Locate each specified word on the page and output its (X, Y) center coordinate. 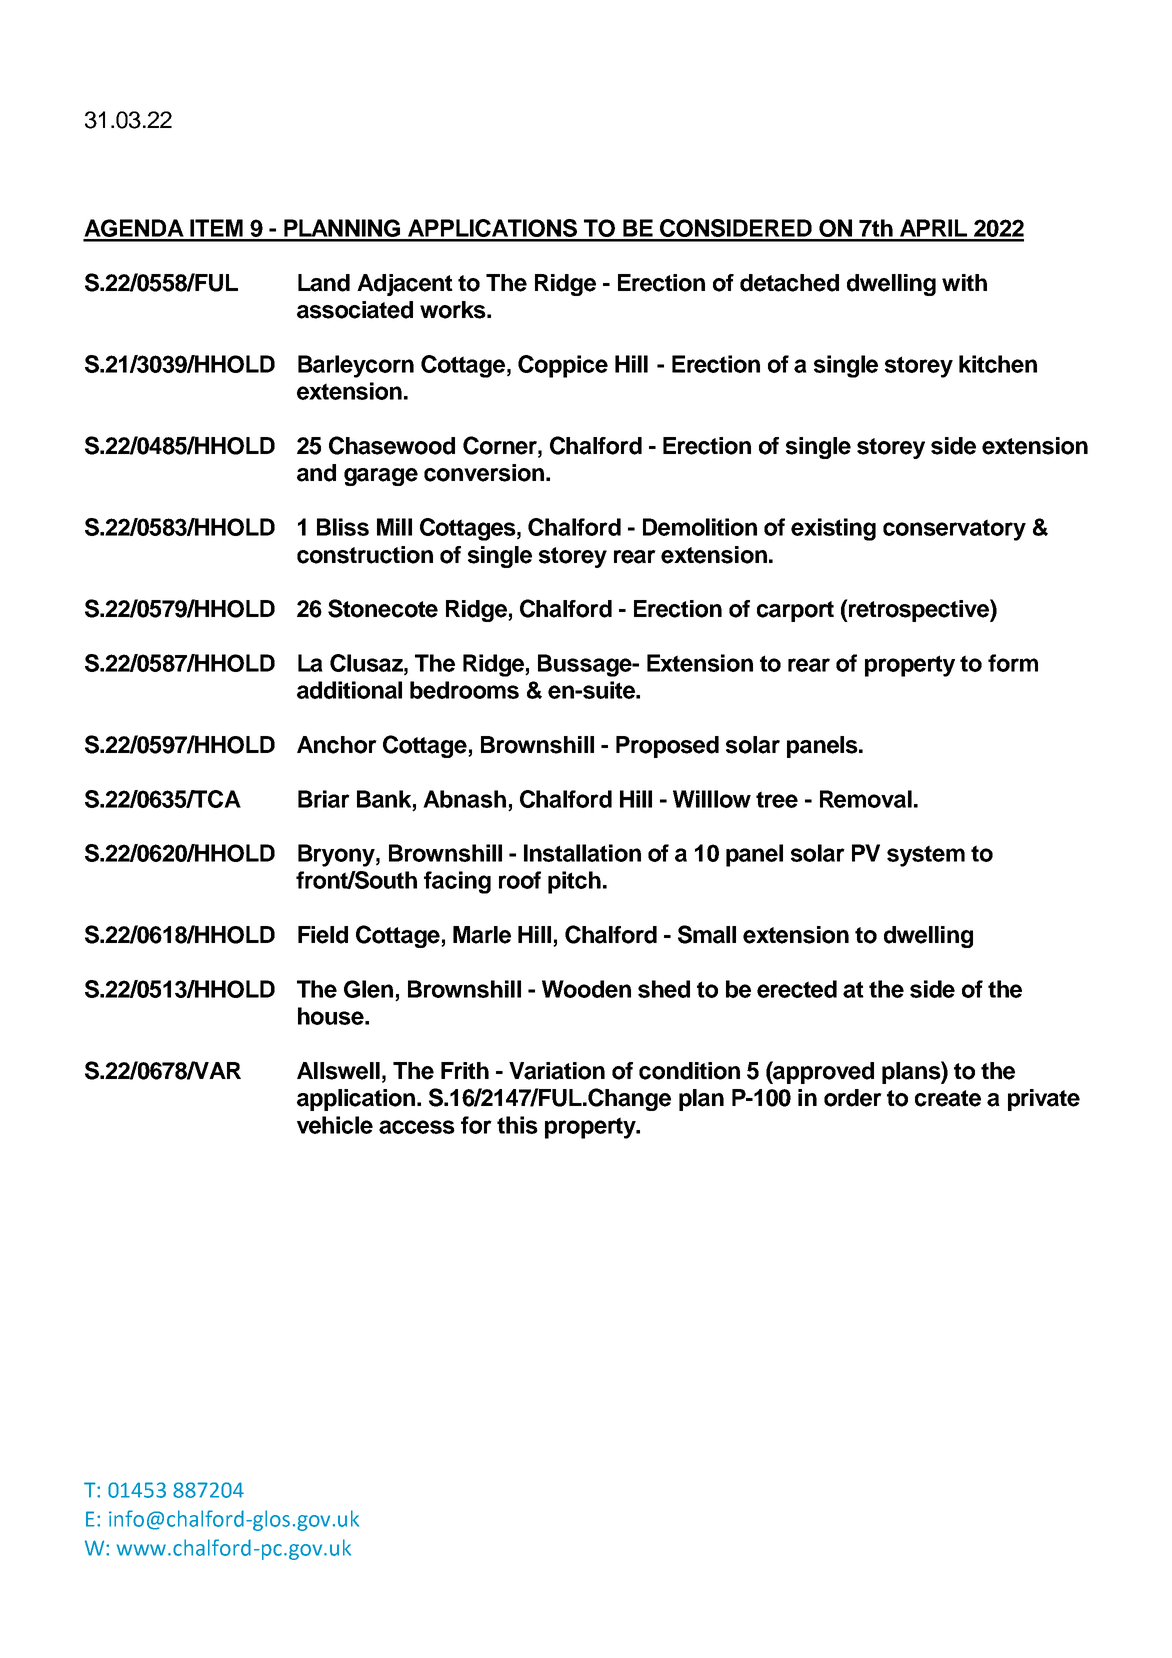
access (417, 1127)
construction (365, 555)
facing (457, 882)
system (926, 856)
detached (789, 283)
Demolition (700, 527)
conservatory (954, 530)
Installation (582, 853)
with (964, 282)
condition (689, 1071)
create (948, 1098)
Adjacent (405, 285)
